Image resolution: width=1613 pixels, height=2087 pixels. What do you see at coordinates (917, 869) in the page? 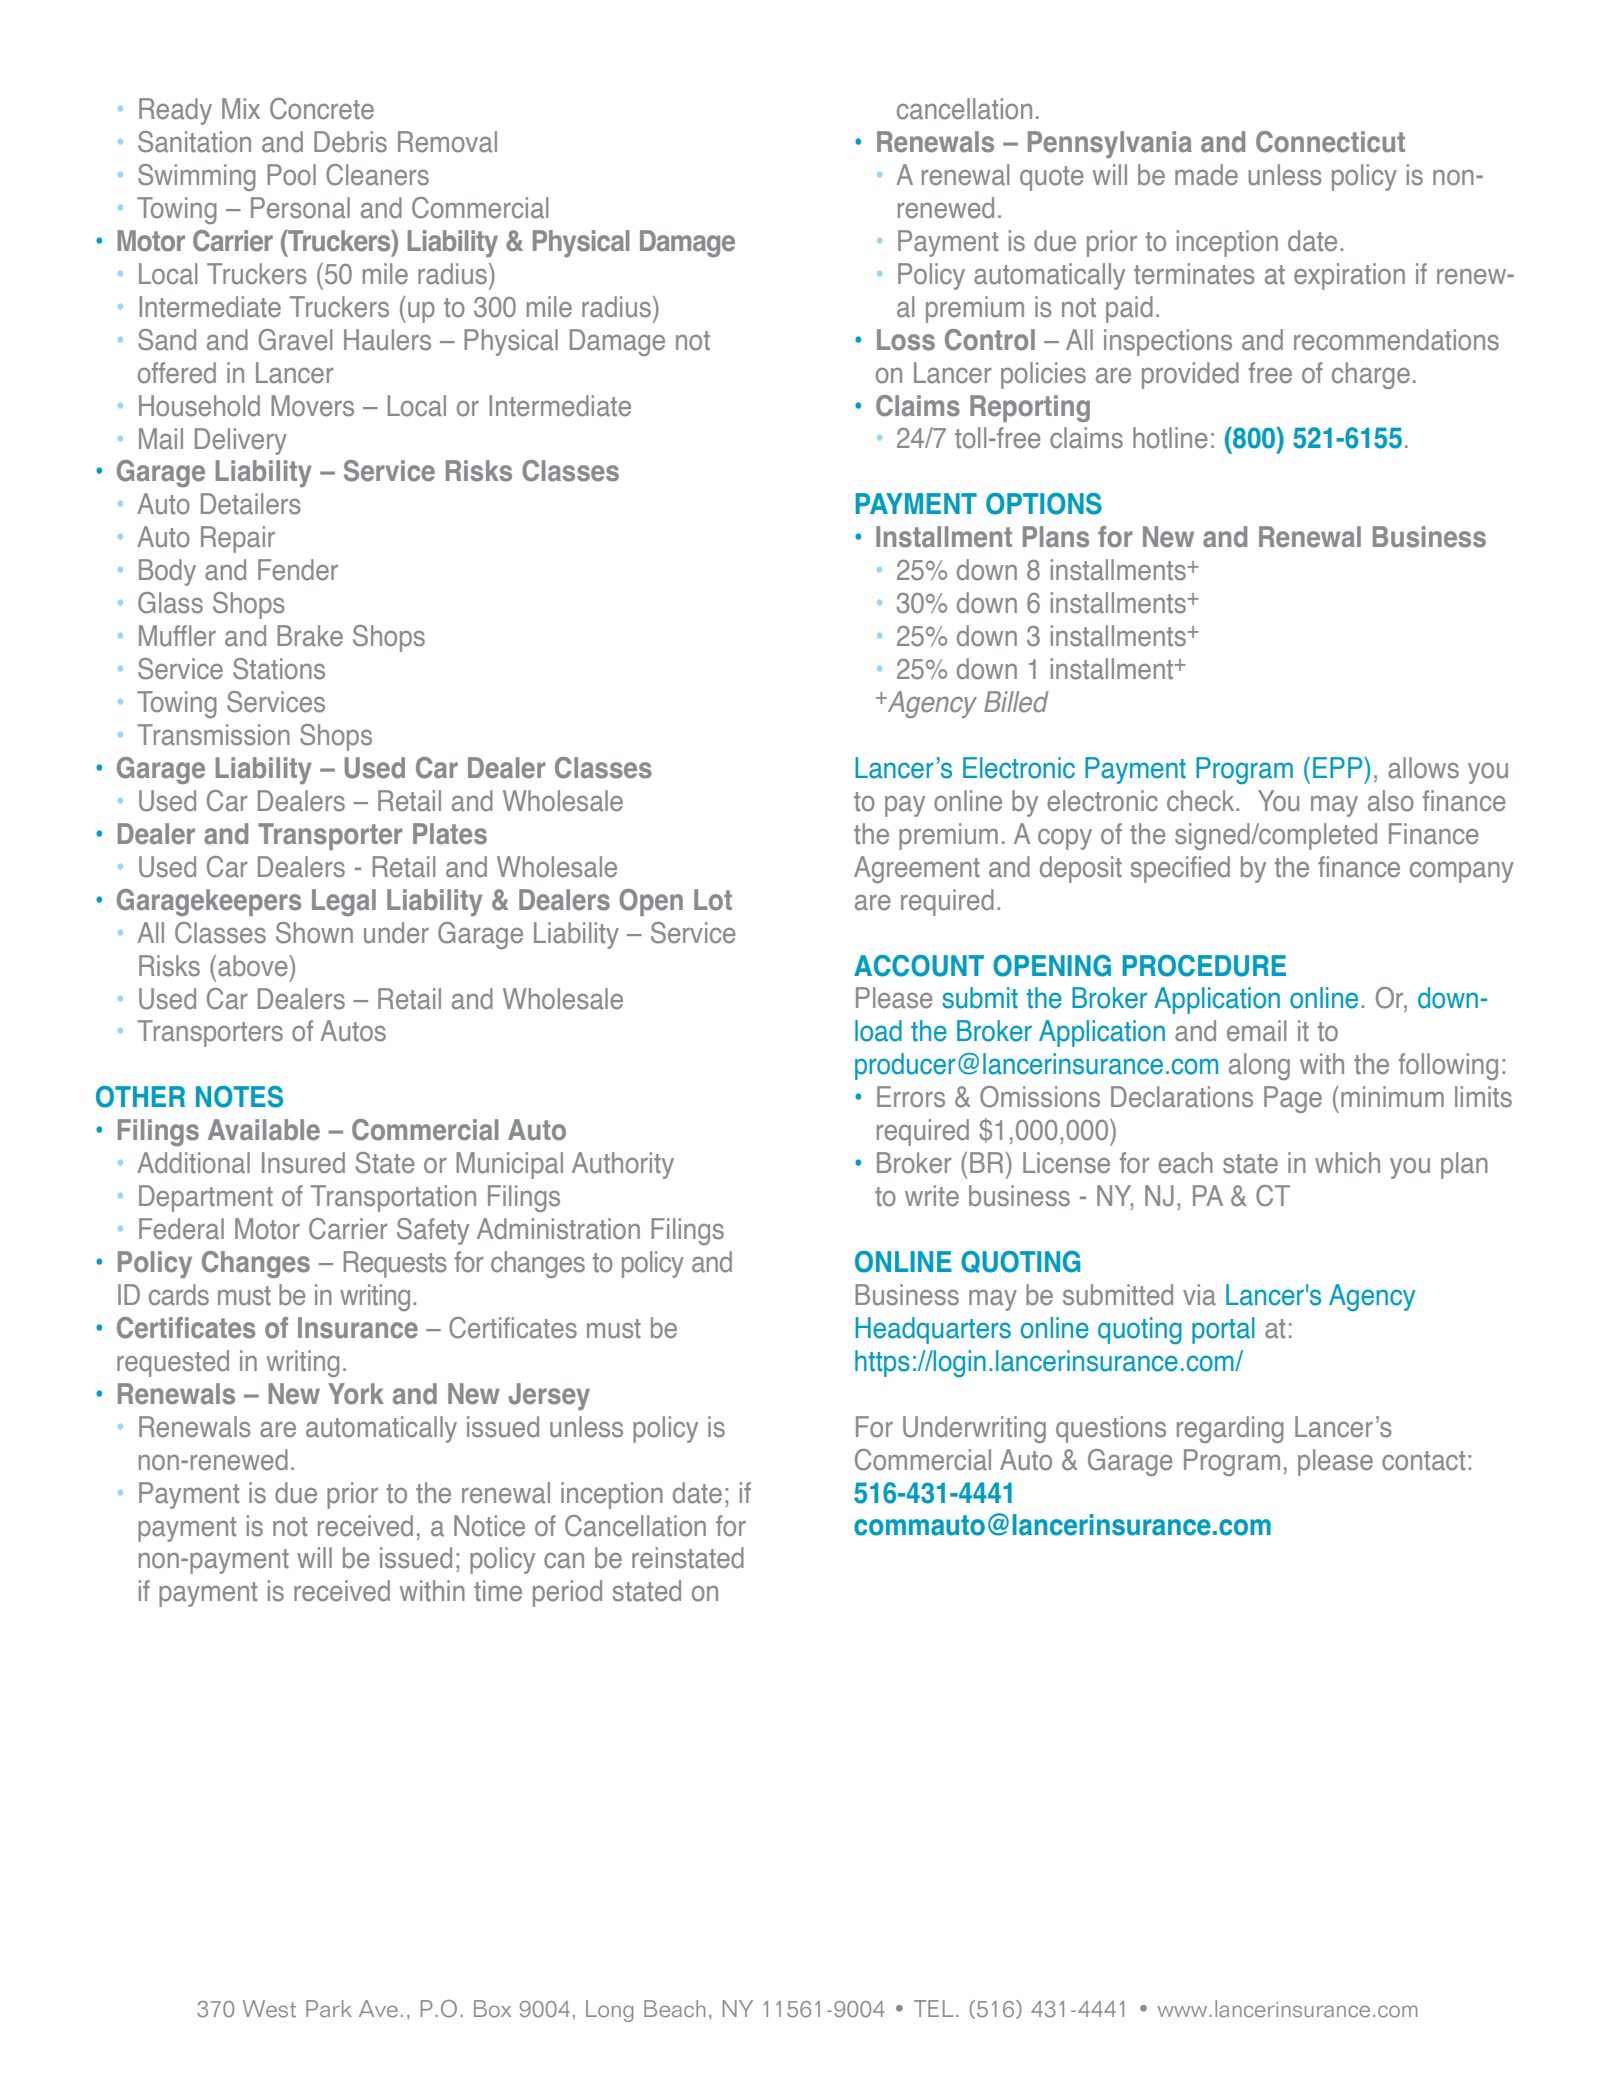
I see `Agreement` at bounding box center [917, 869].
